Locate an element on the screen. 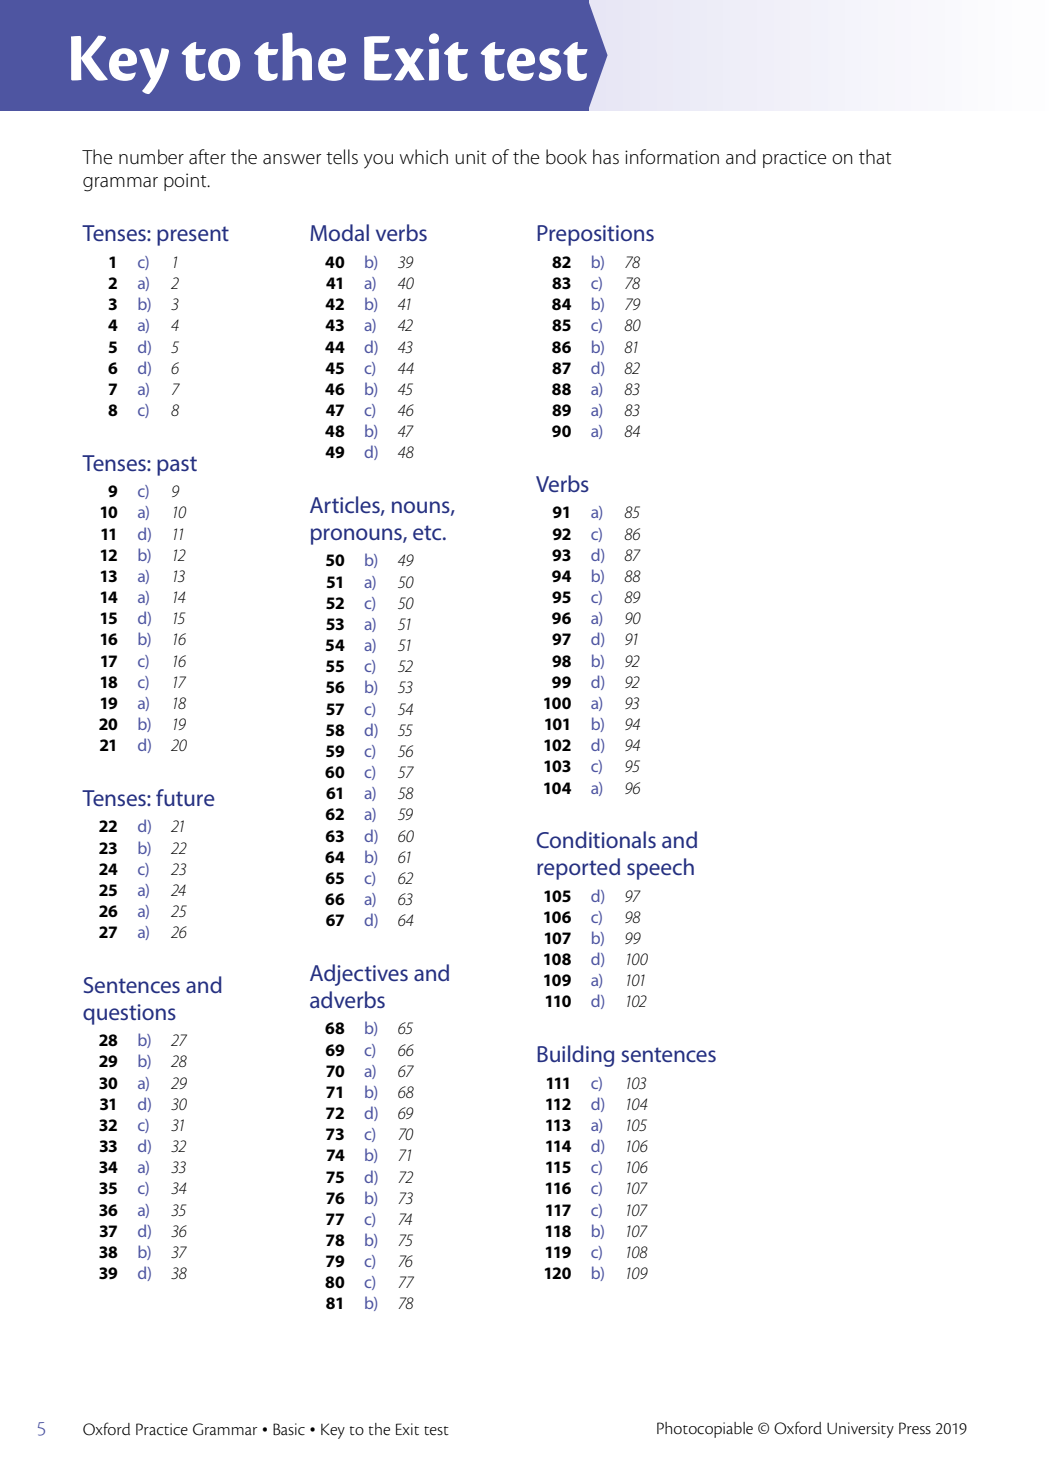 The height and width of the screenshot is (1463, 1049). that is located at coordinates (875, 157).
